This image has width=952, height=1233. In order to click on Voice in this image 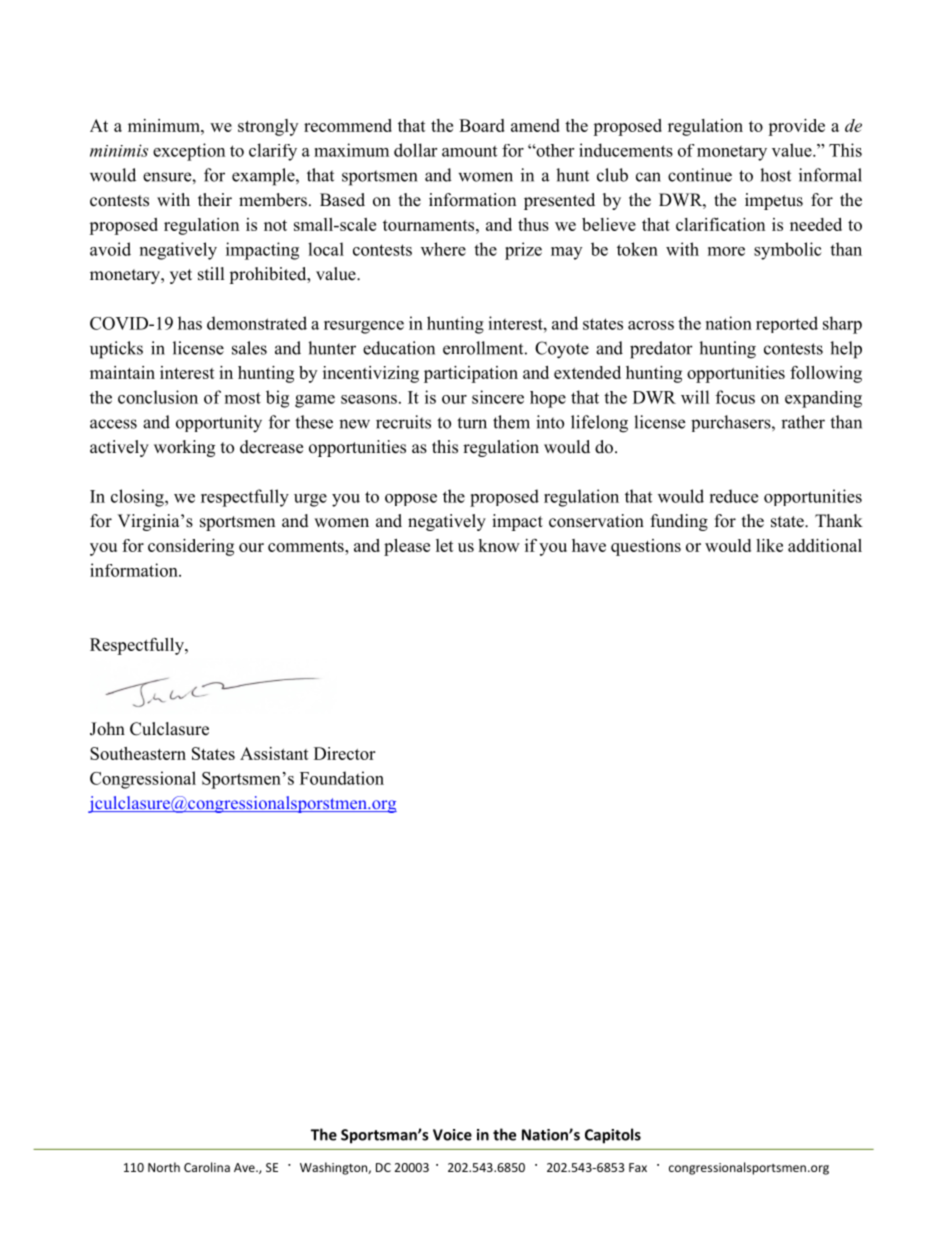, I will do `click(452, 1135)`.
